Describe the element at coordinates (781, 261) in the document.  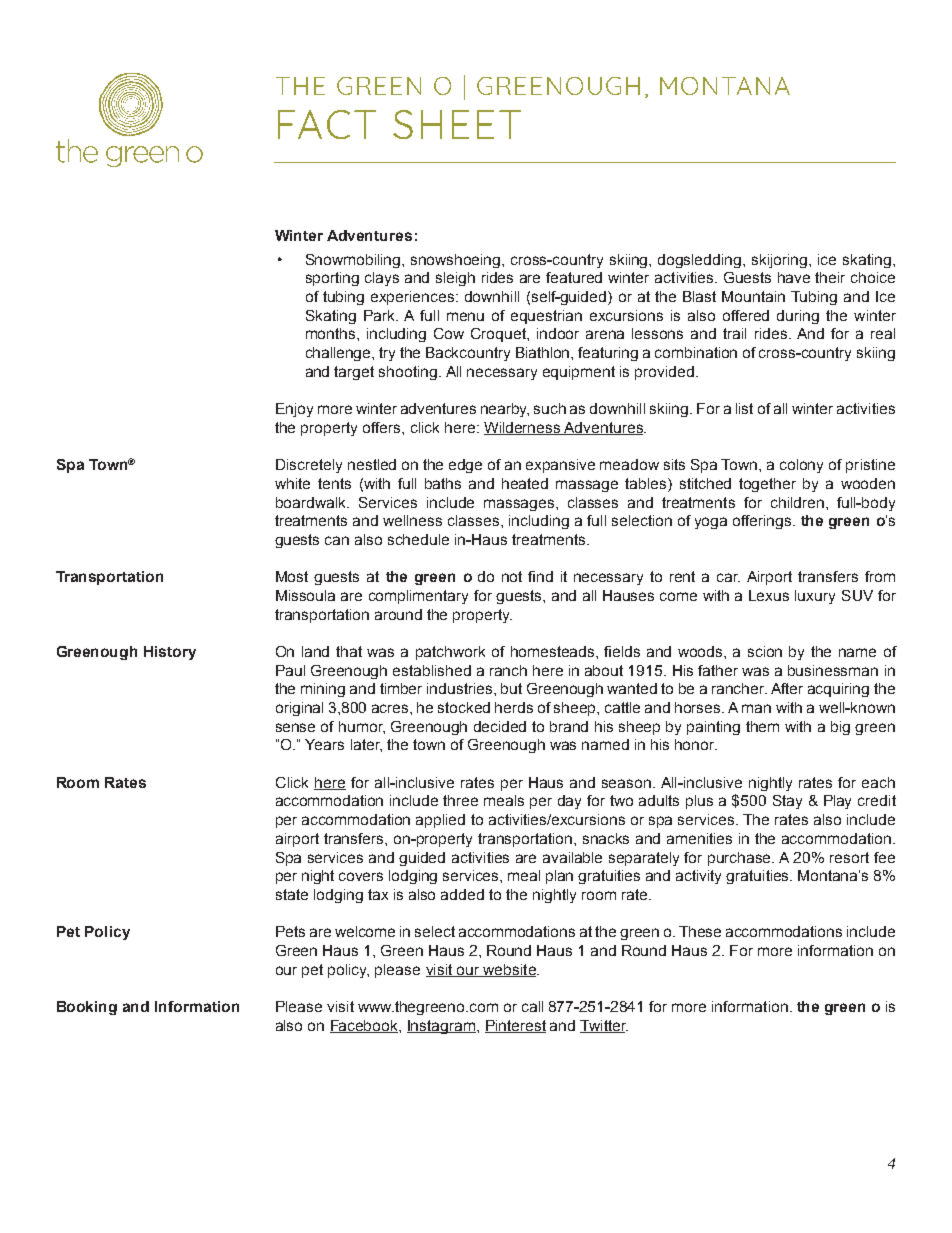
I see `skijoring` at that location.
